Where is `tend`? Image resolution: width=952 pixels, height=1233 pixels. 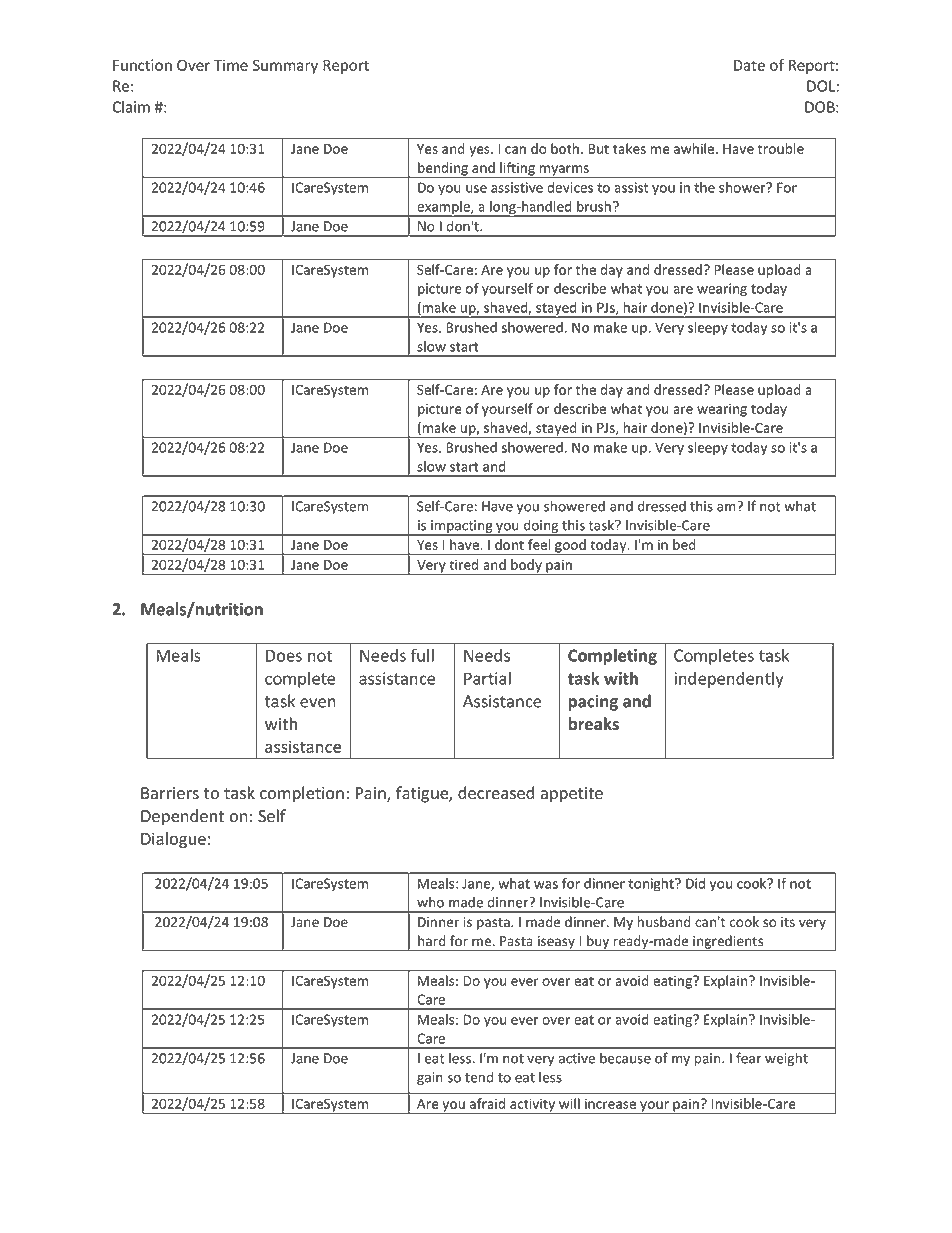
tend is located at coordinates (479, 1077).
